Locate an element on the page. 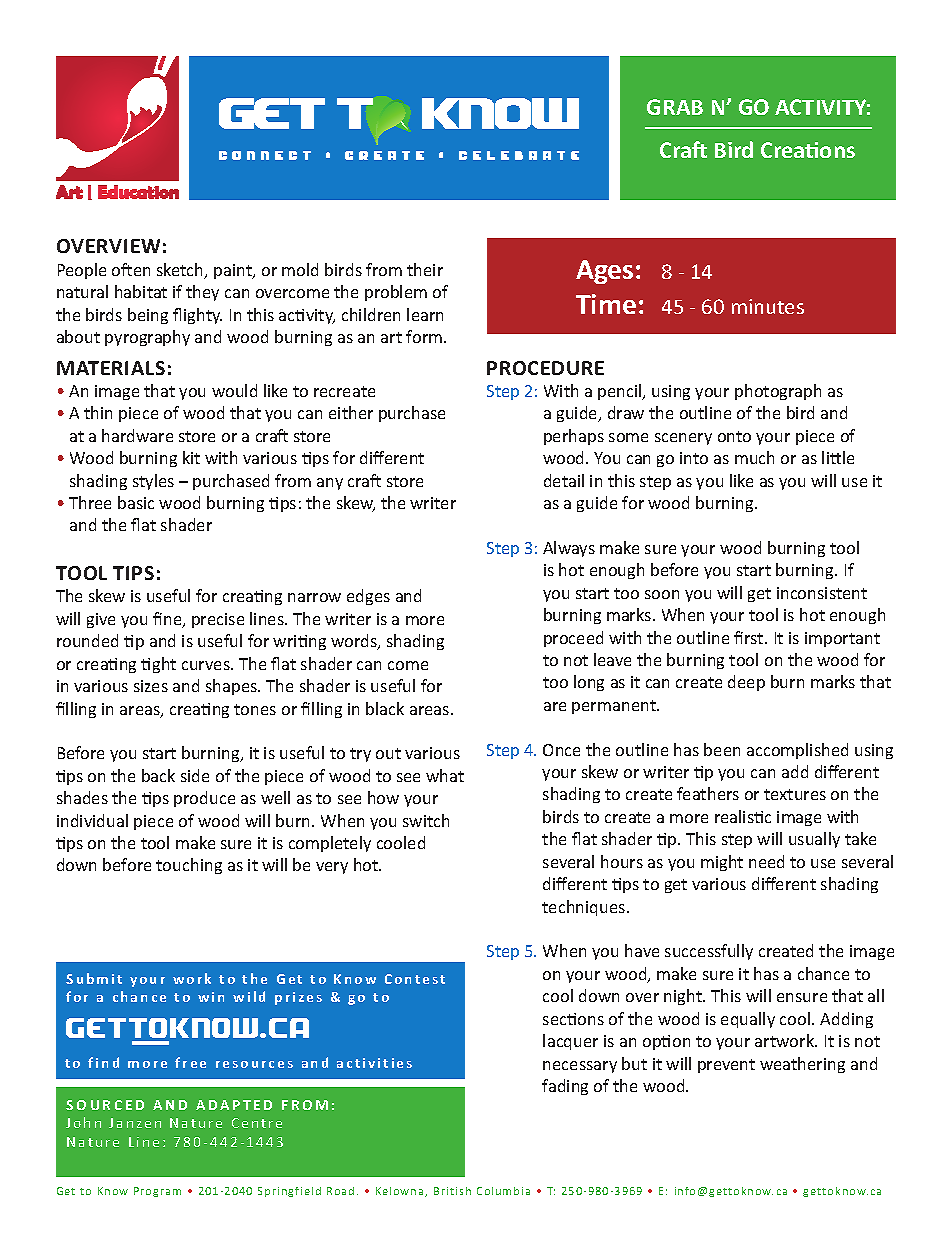 The image size is (952, 1233). prevent is located at coordinates (726, 1066).
